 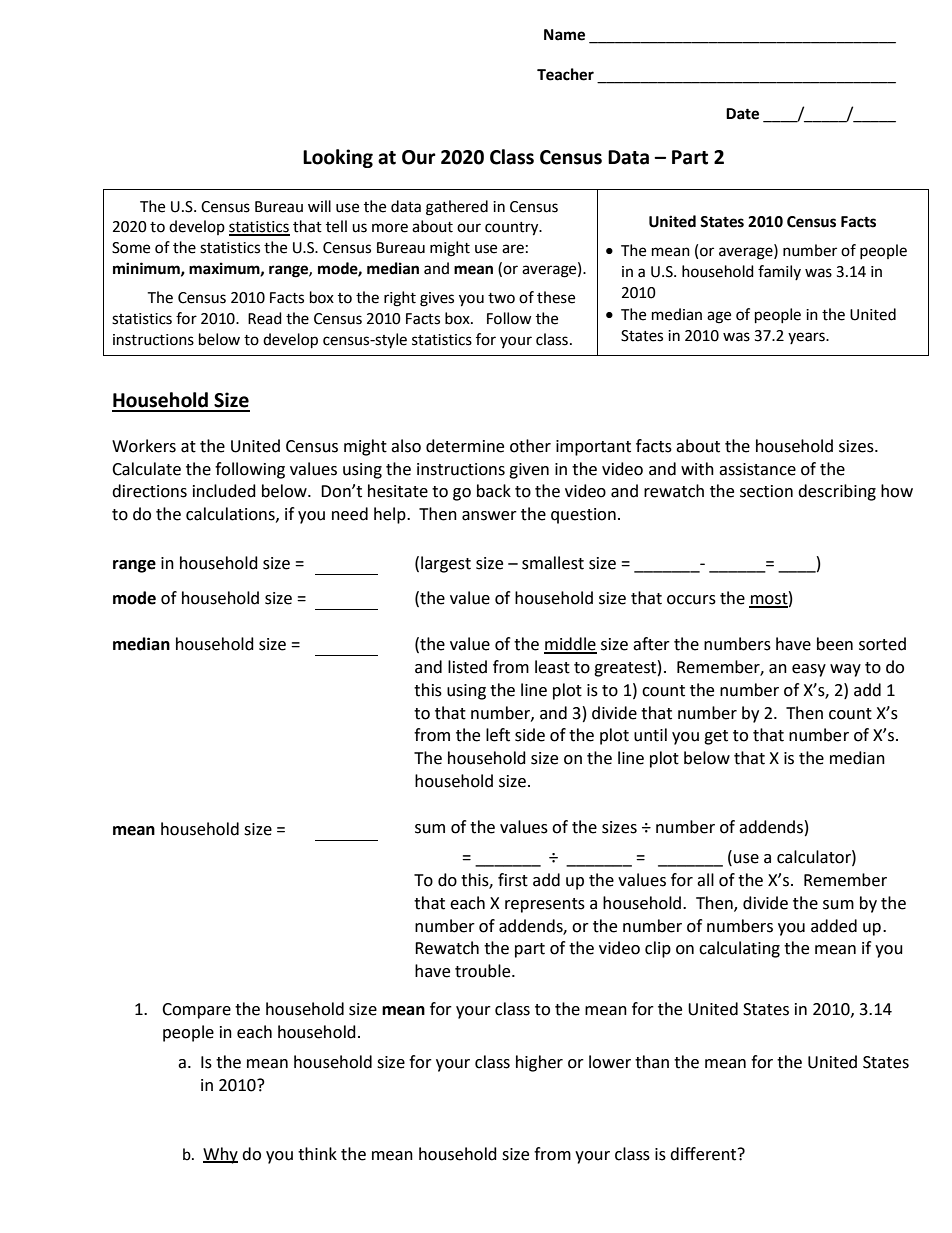 I want to click on higher, so click(x=539, y=1063).
